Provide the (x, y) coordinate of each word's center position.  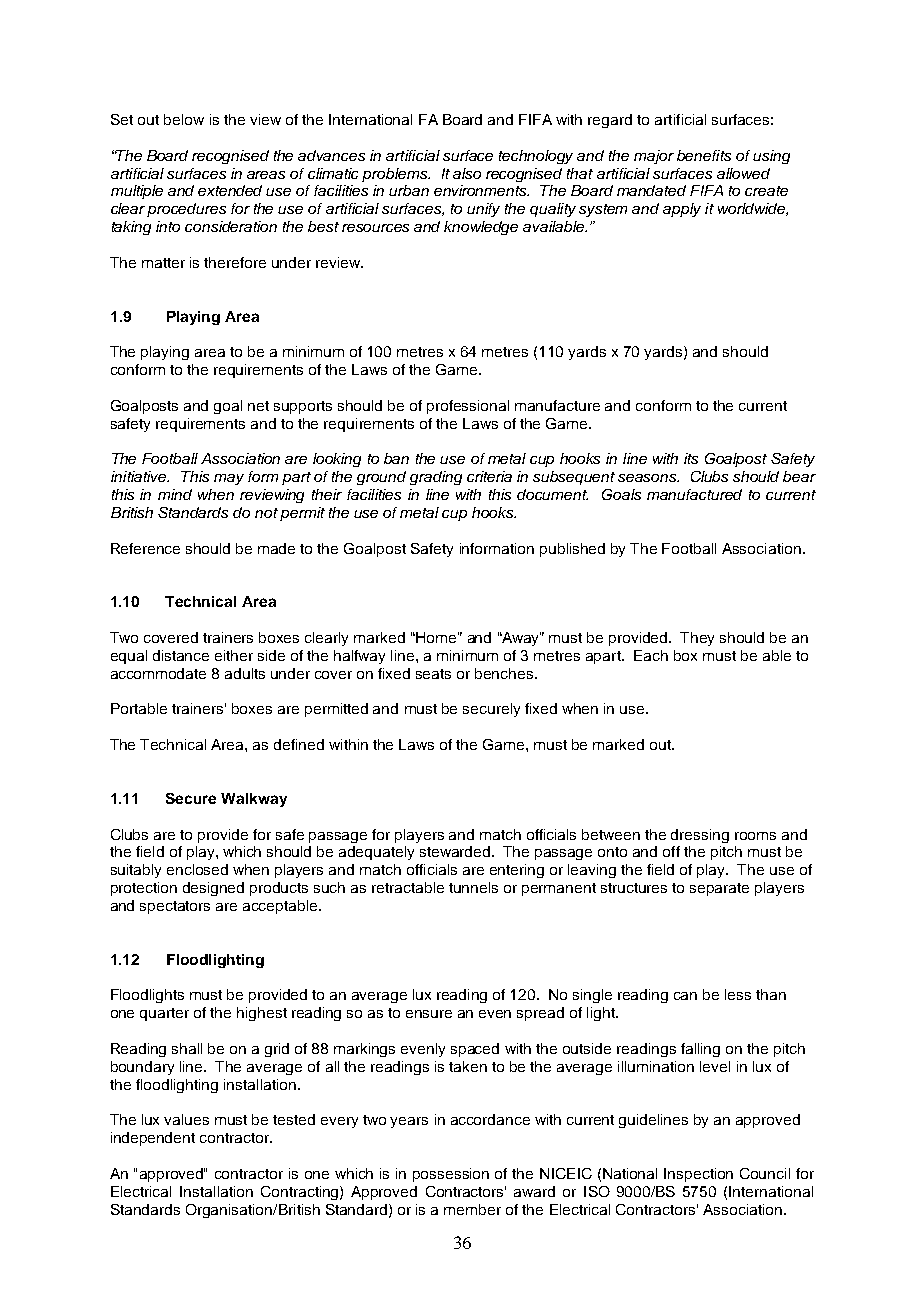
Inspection (698, 1175)
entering (517, 871)
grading (436, 478)
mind (175, 494)
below (184, 119)
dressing (700, 836)
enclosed (197, 869)
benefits (704, 155)
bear (799, 476)
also (467, 173)
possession (451, 1175)
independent (153, 1139)
